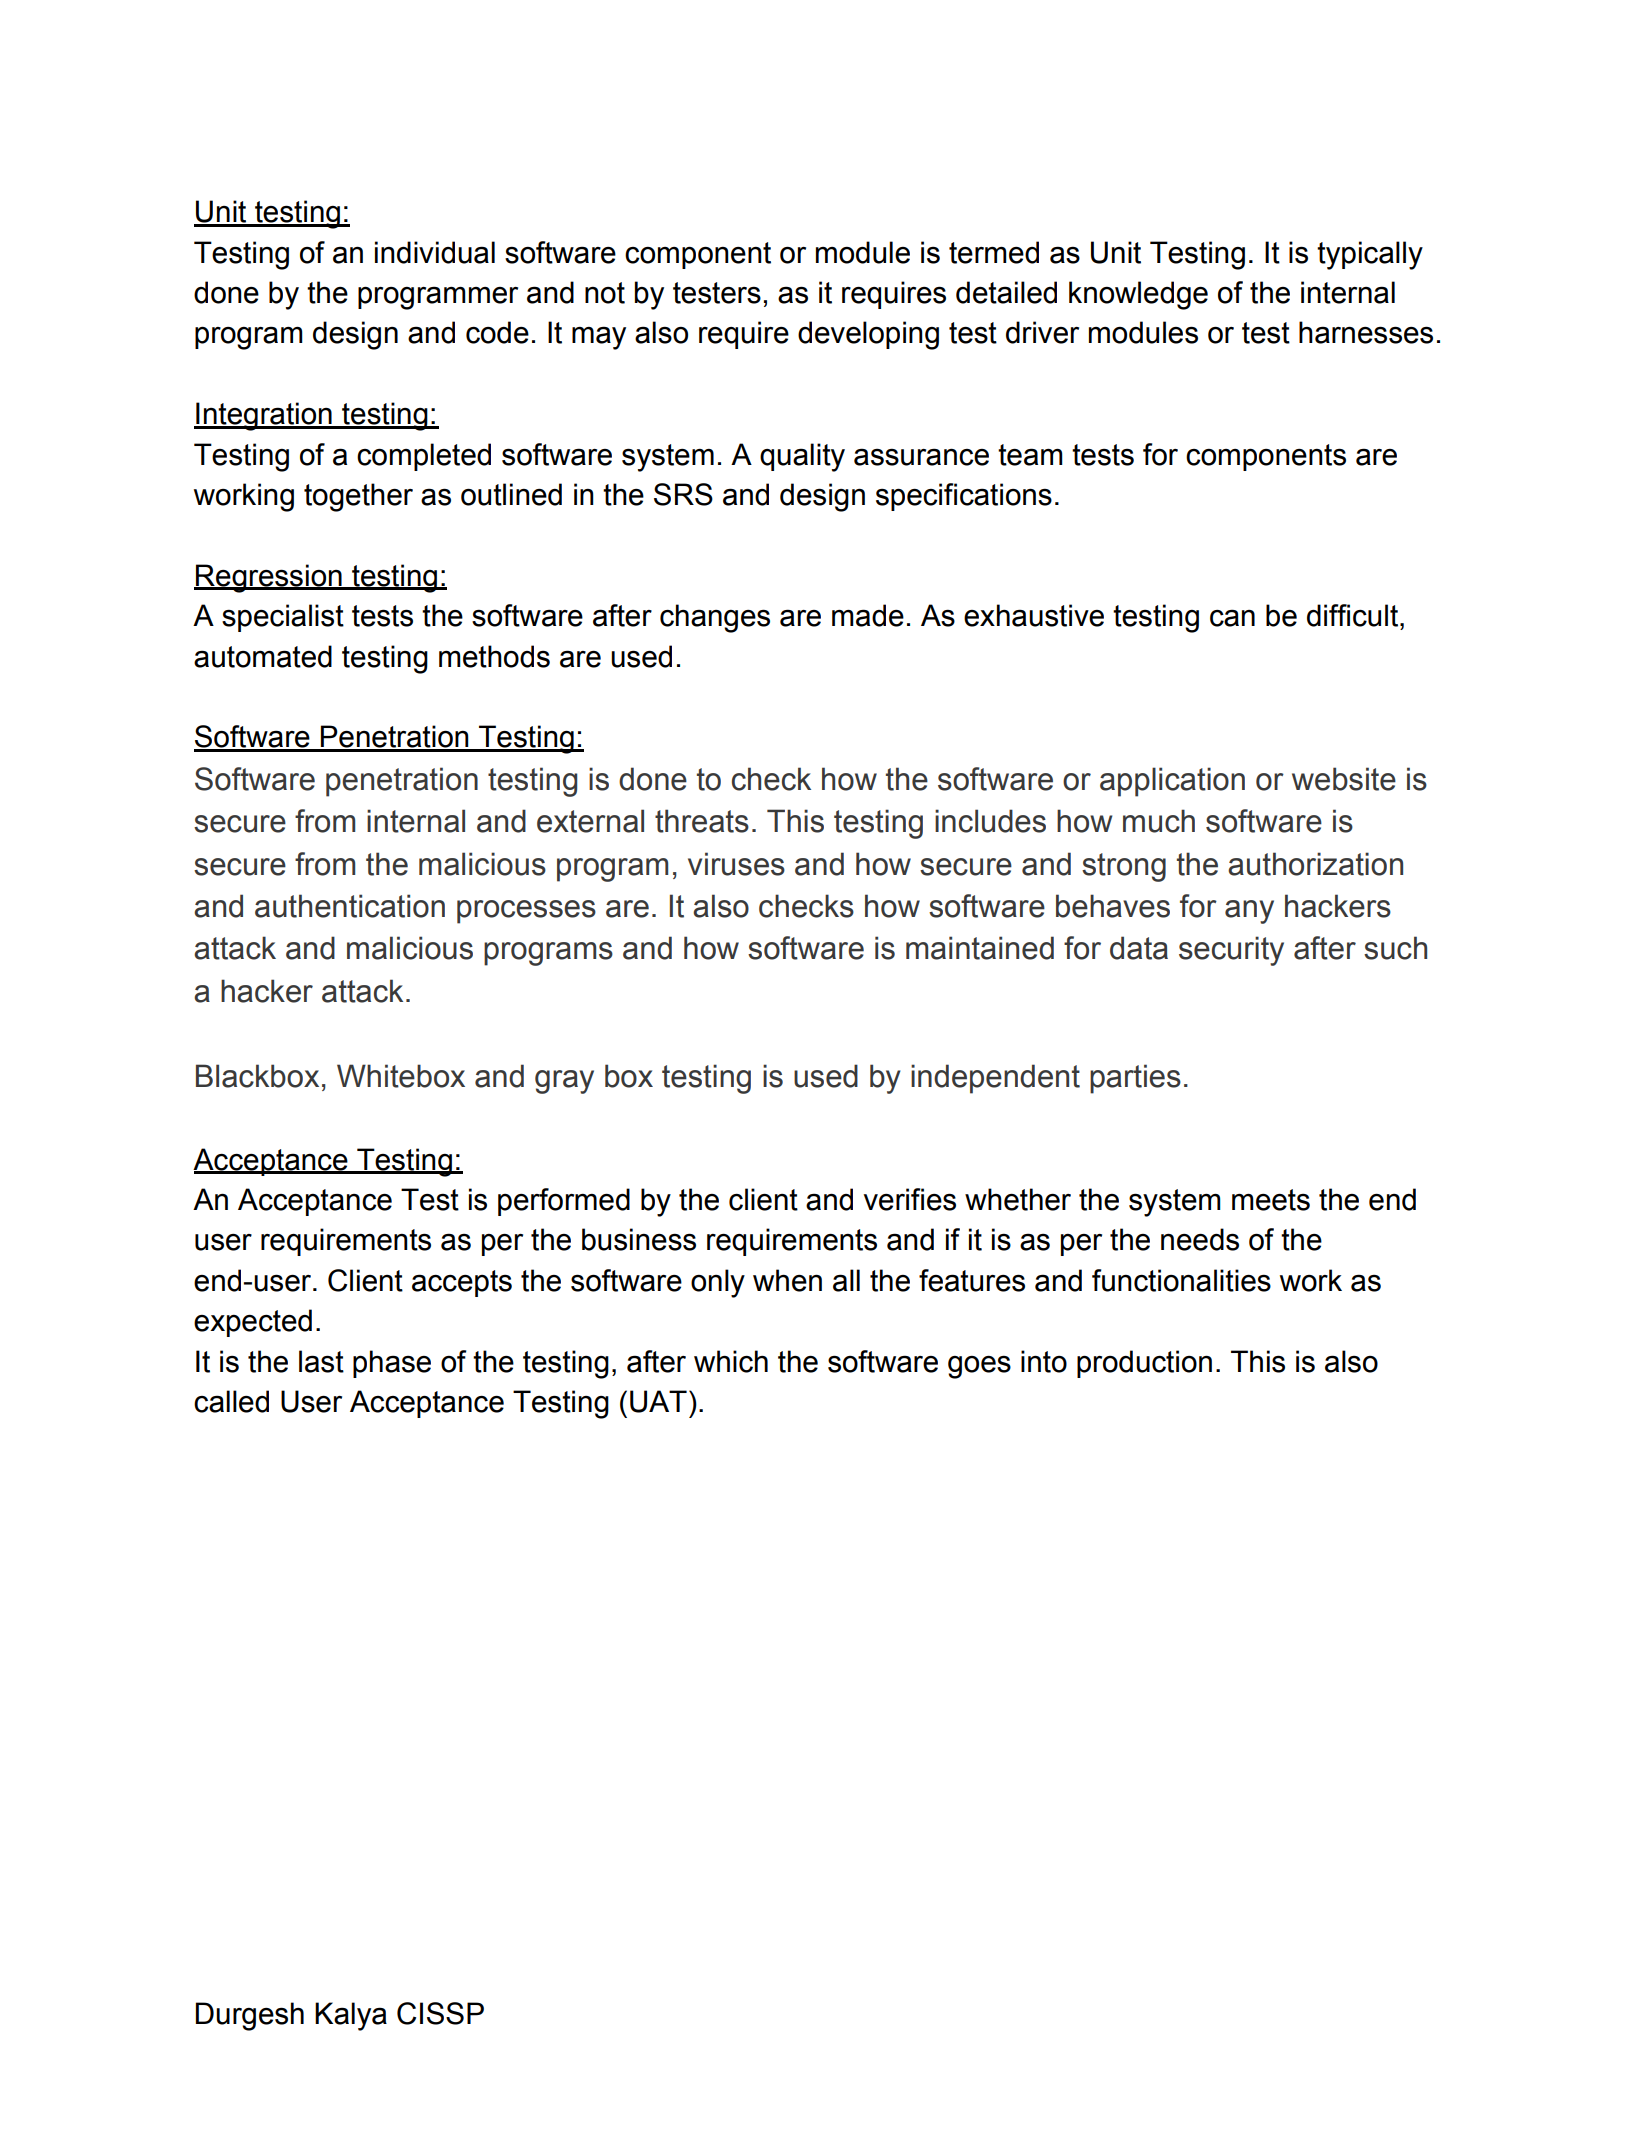 Image resolution: width=1648 pixels, height=2133 pixels. Describe the element at coordinates (392, 1364) in the screenshot. I see `phase` at that location.
